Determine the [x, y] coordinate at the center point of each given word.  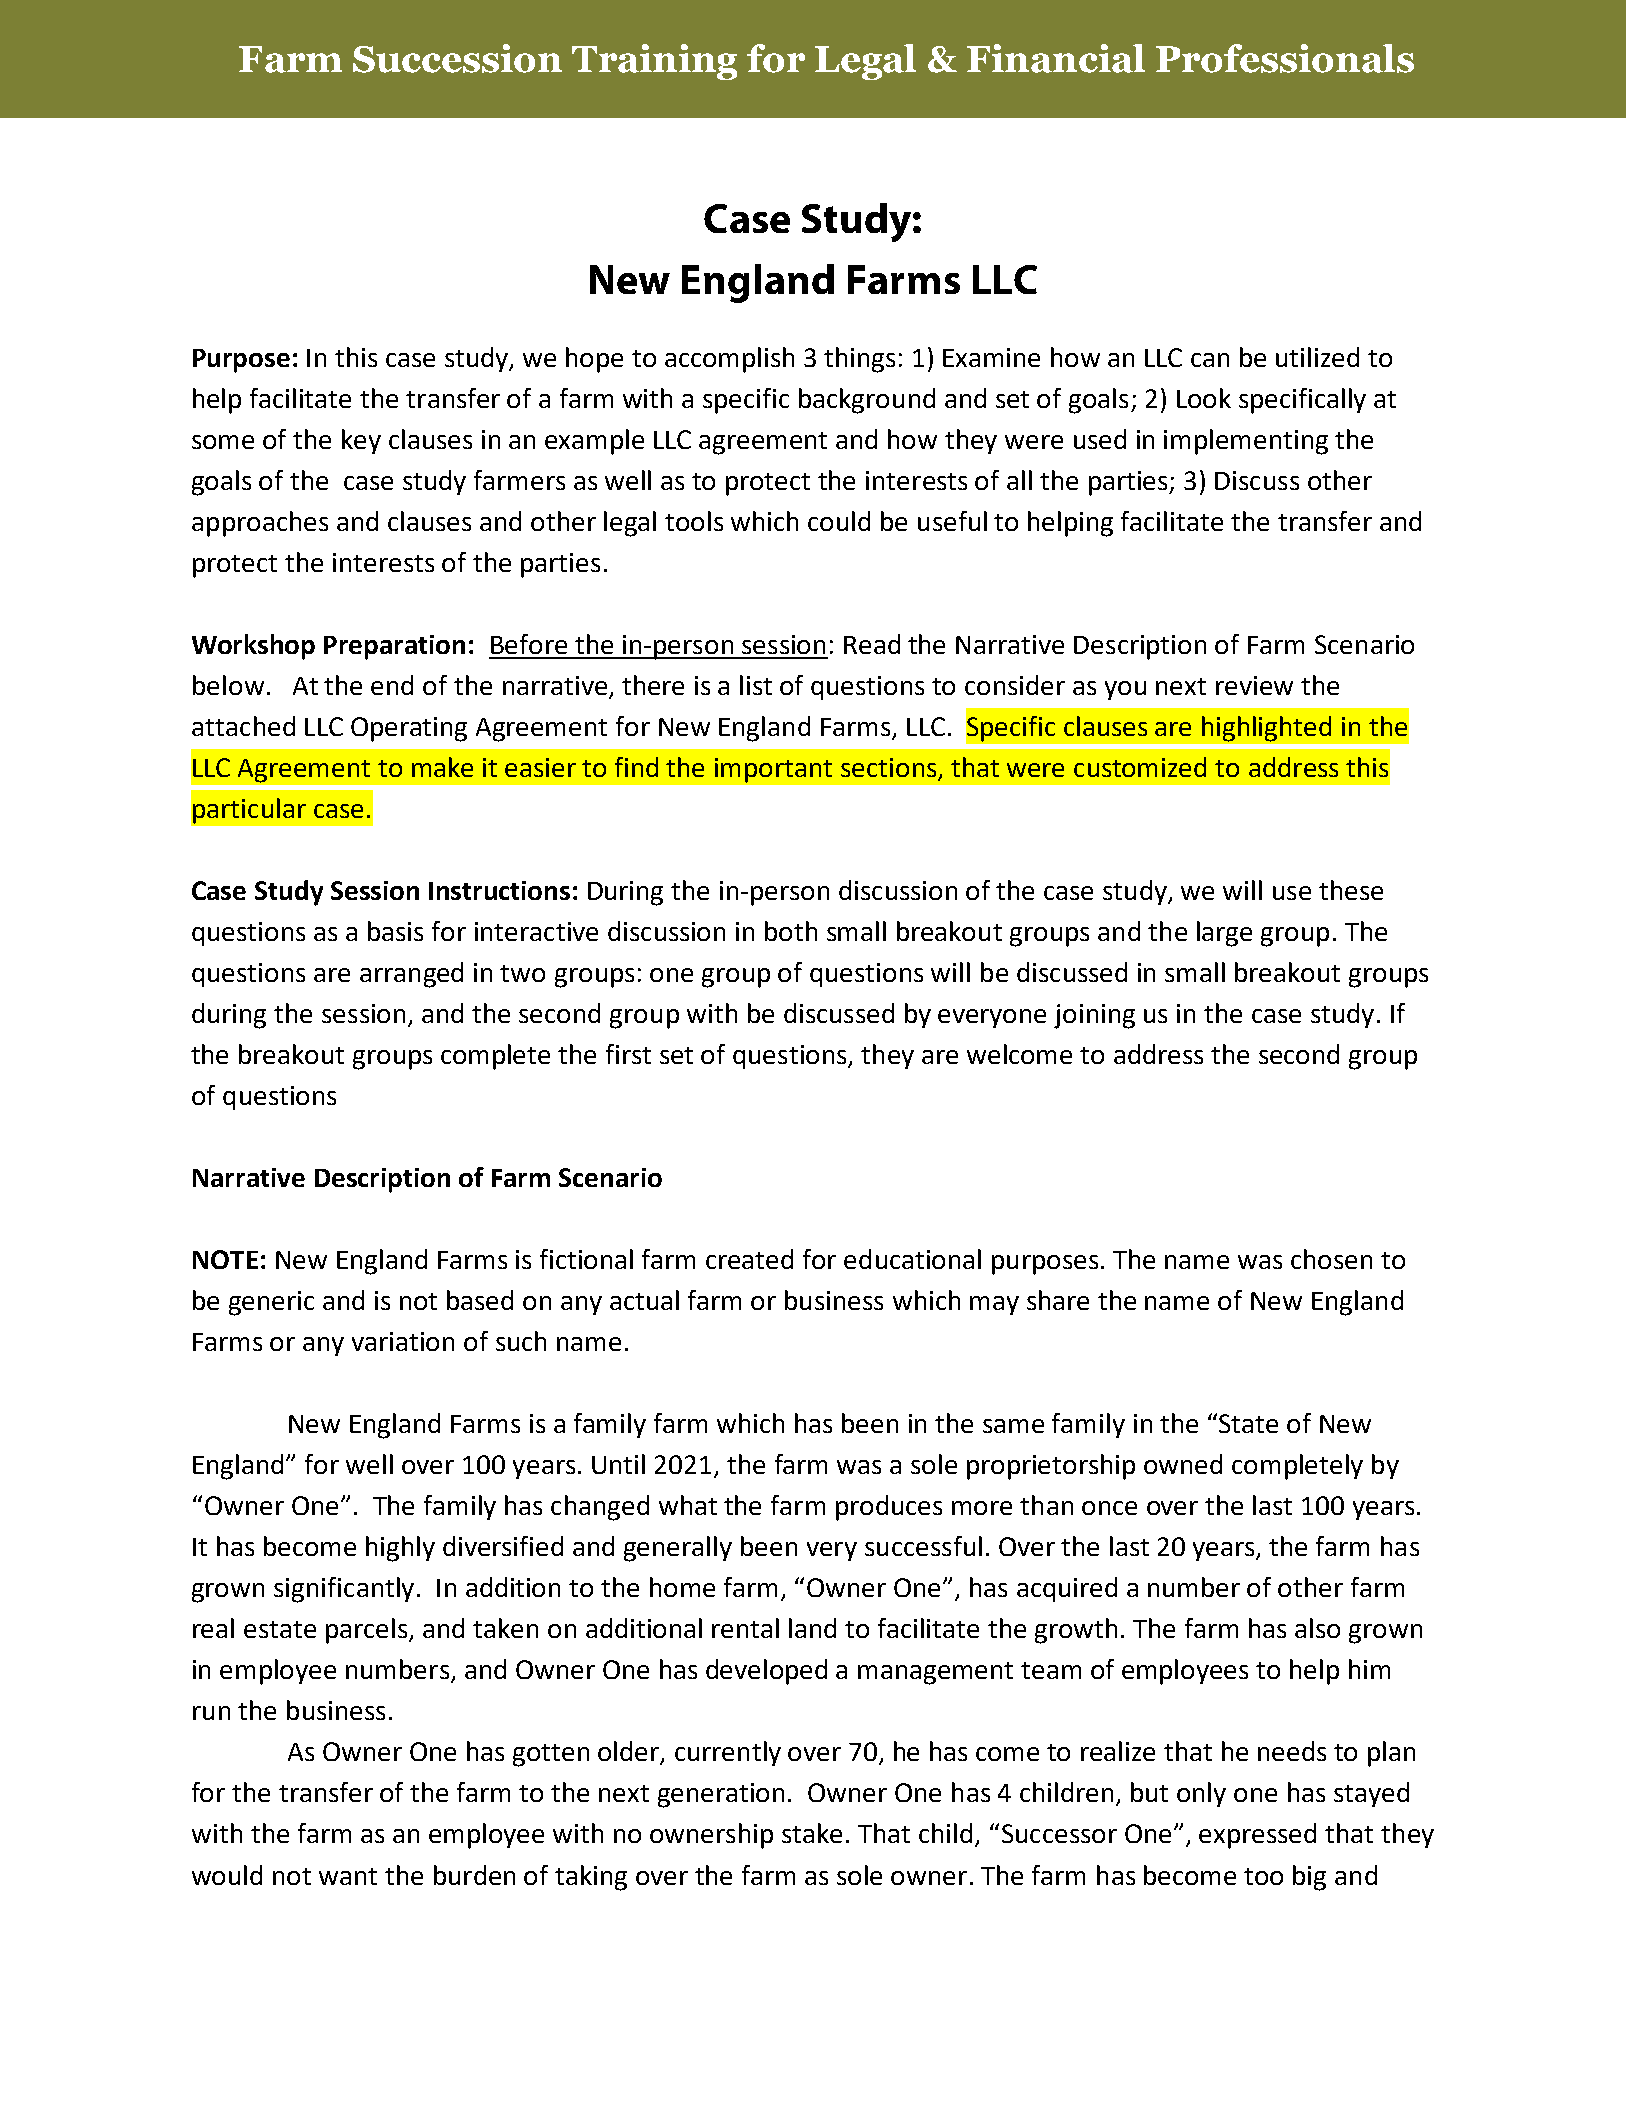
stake [812, 1833]
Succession [457, 58]
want [348, 1876]
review [1254, 685]
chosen [1331, 1259]
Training [654, 62]
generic [271, 1303]
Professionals [1285, 58]
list [756, 685]
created [749, 1259]
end [392, 685]
